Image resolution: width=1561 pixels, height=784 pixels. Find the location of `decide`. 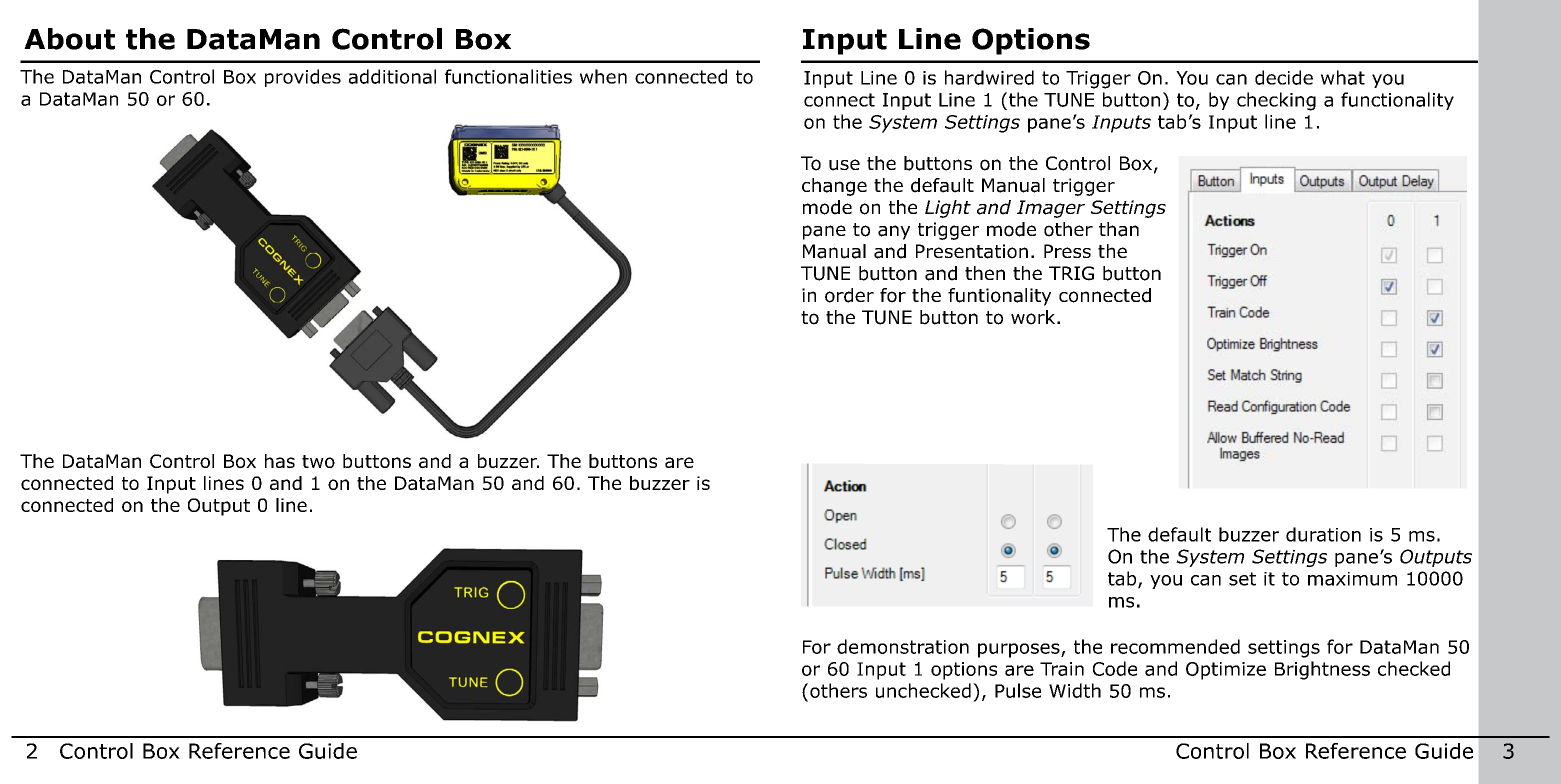

decide is located at coordinates (1284, 77).
